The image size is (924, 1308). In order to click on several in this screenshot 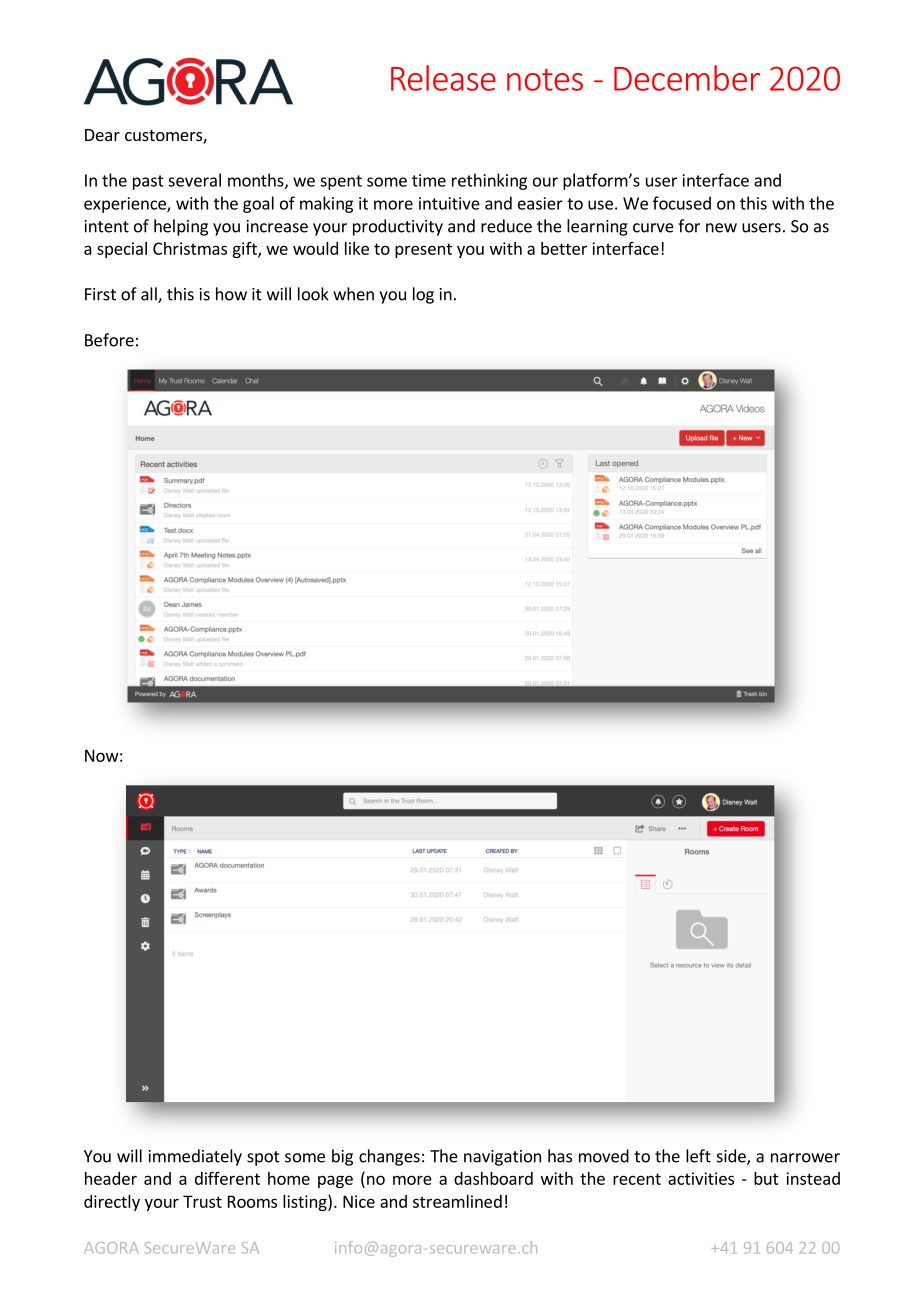, I will do `click(194, 180)`.
